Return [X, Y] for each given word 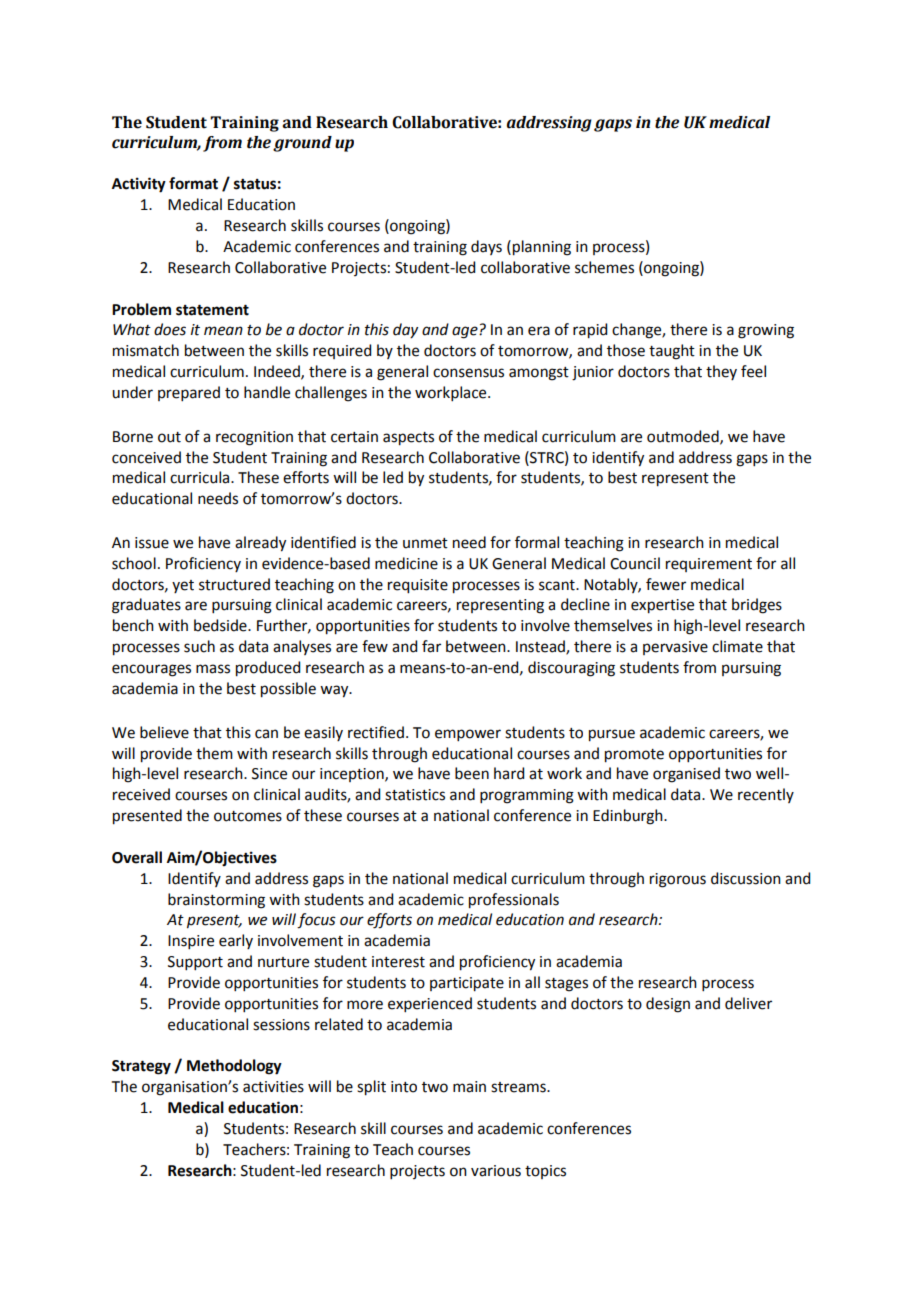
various [496, 1171]
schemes [604, 267]
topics [545, 1172]
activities [273, 1087]
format [193, 183]
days [486, 247]
